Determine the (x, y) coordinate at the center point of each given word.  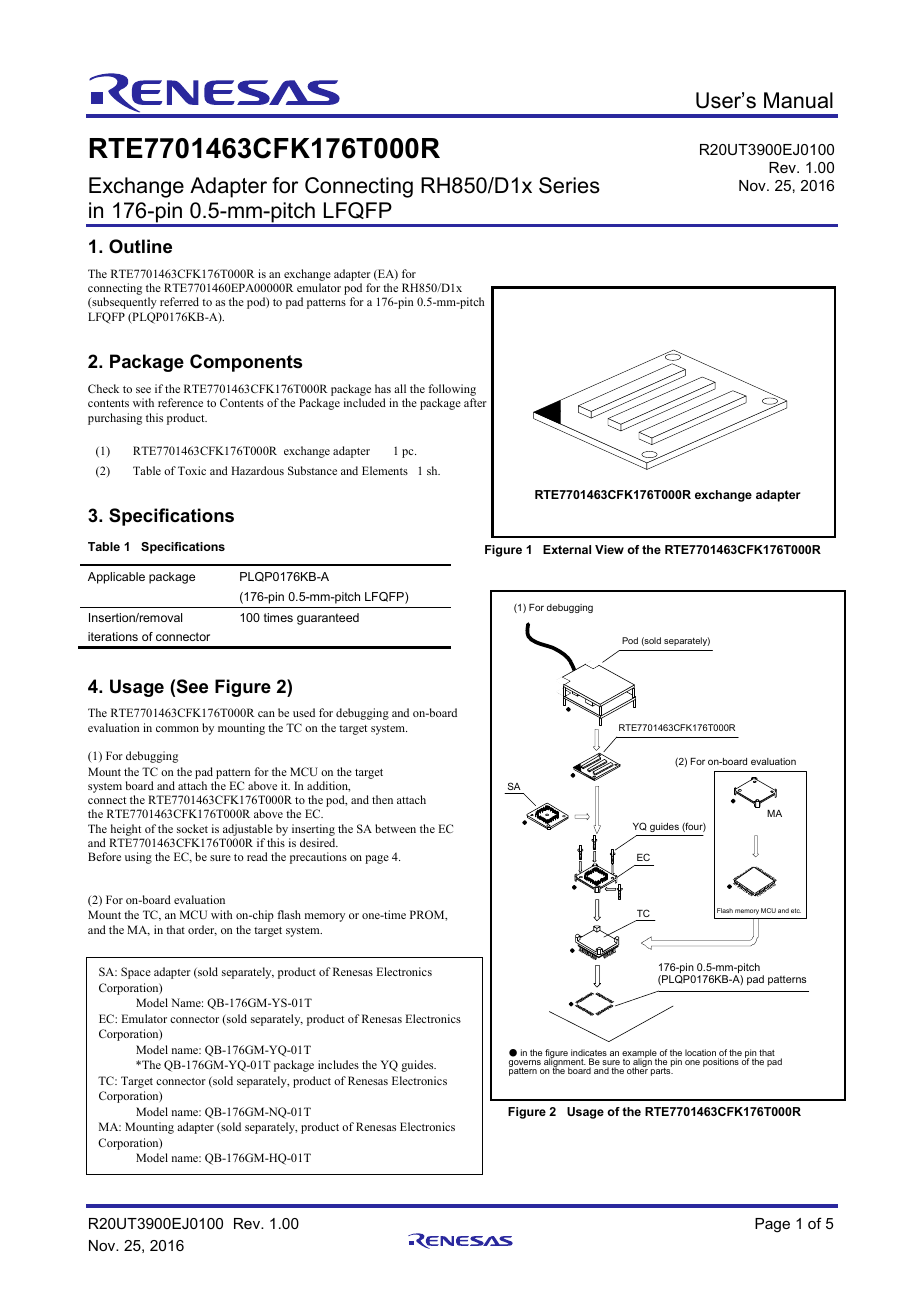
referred (179, 301)
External (567, 549)
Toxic (192, 470)
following (452, 390)
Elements (385, 470)
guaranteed (328, 619)
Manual (798, 100)
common (177, 729)
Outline (140, 246)
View (609, 549)
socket (192, 828)
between (395, 828)
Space (136, 973)
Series (569, 185)
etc (796, 910)
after (475, 402)
